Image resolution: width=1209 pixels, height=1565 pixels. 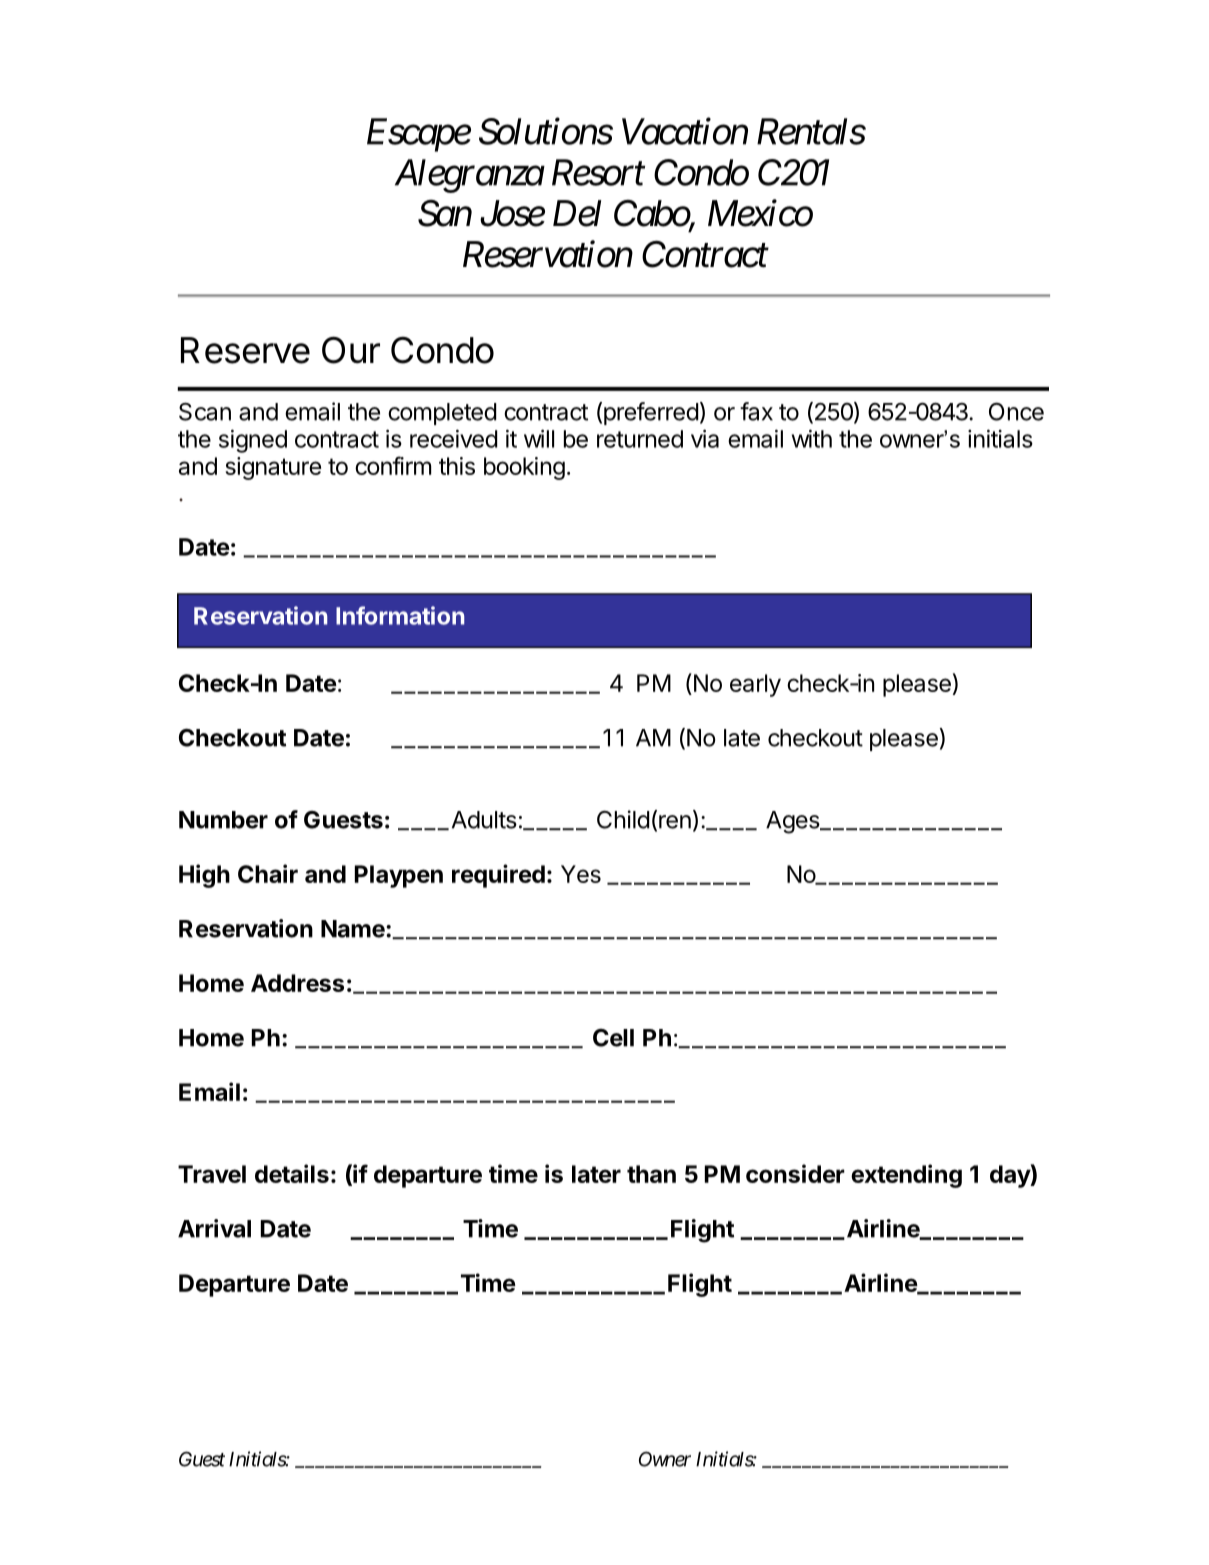 What do you see at coordinates (292, 1173) in the screenshot?
I see `details` at bounding box center [292, 1173].
